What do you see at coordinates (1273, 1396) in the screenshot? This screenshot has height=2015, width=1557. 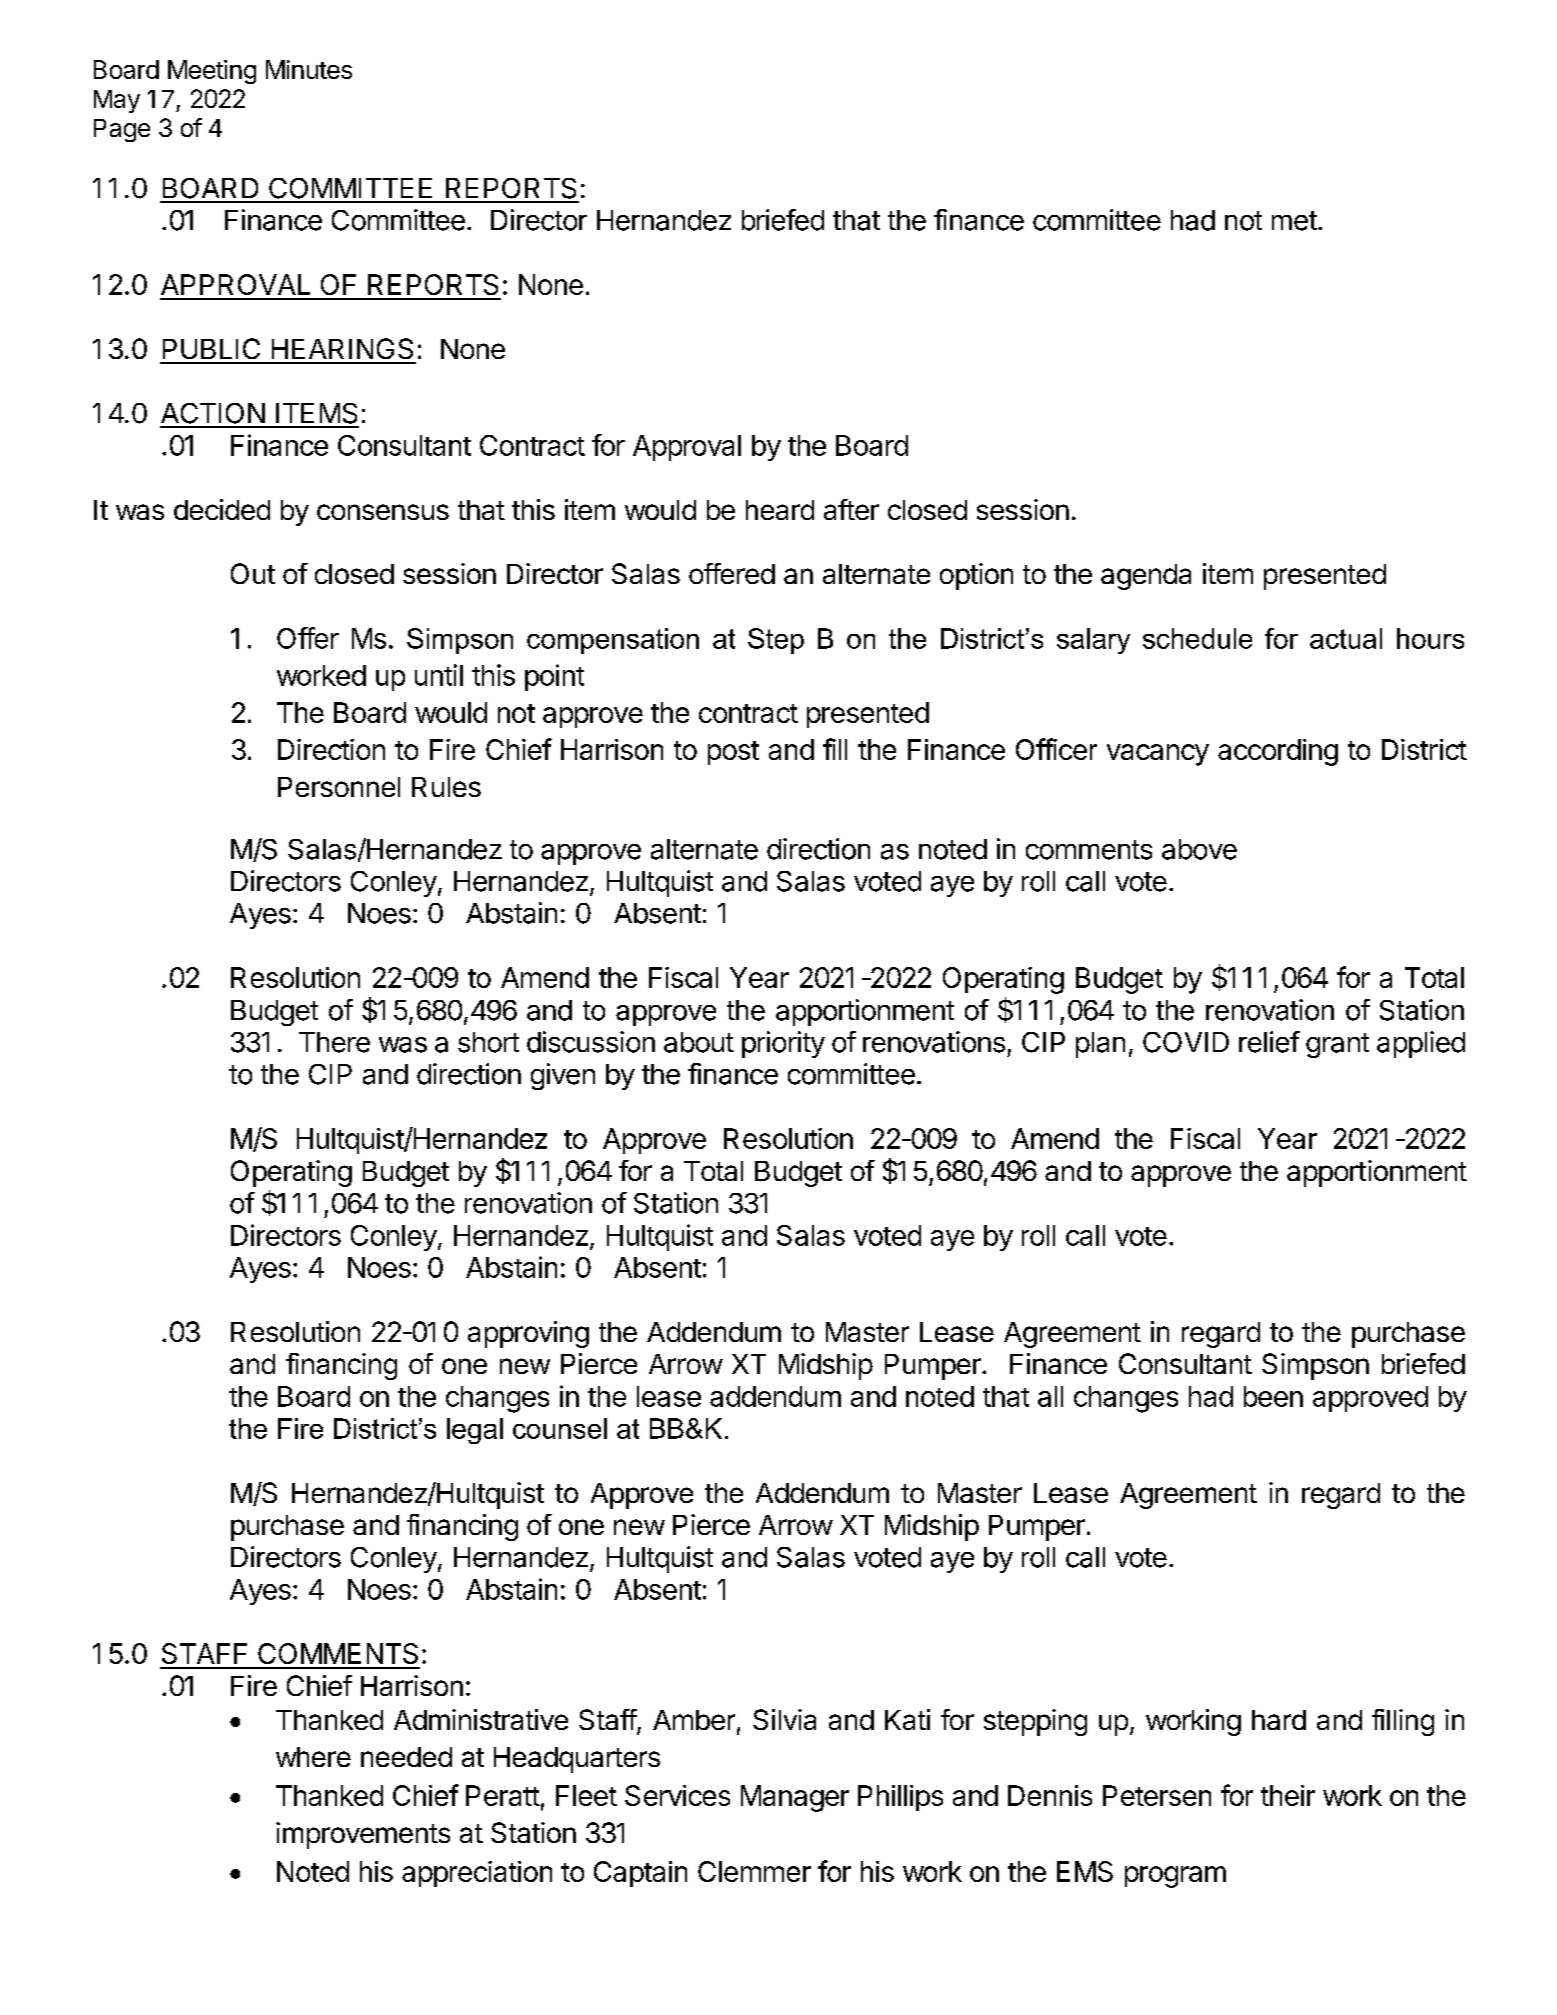 I see `been` at bounding box center [1273, 1396].
